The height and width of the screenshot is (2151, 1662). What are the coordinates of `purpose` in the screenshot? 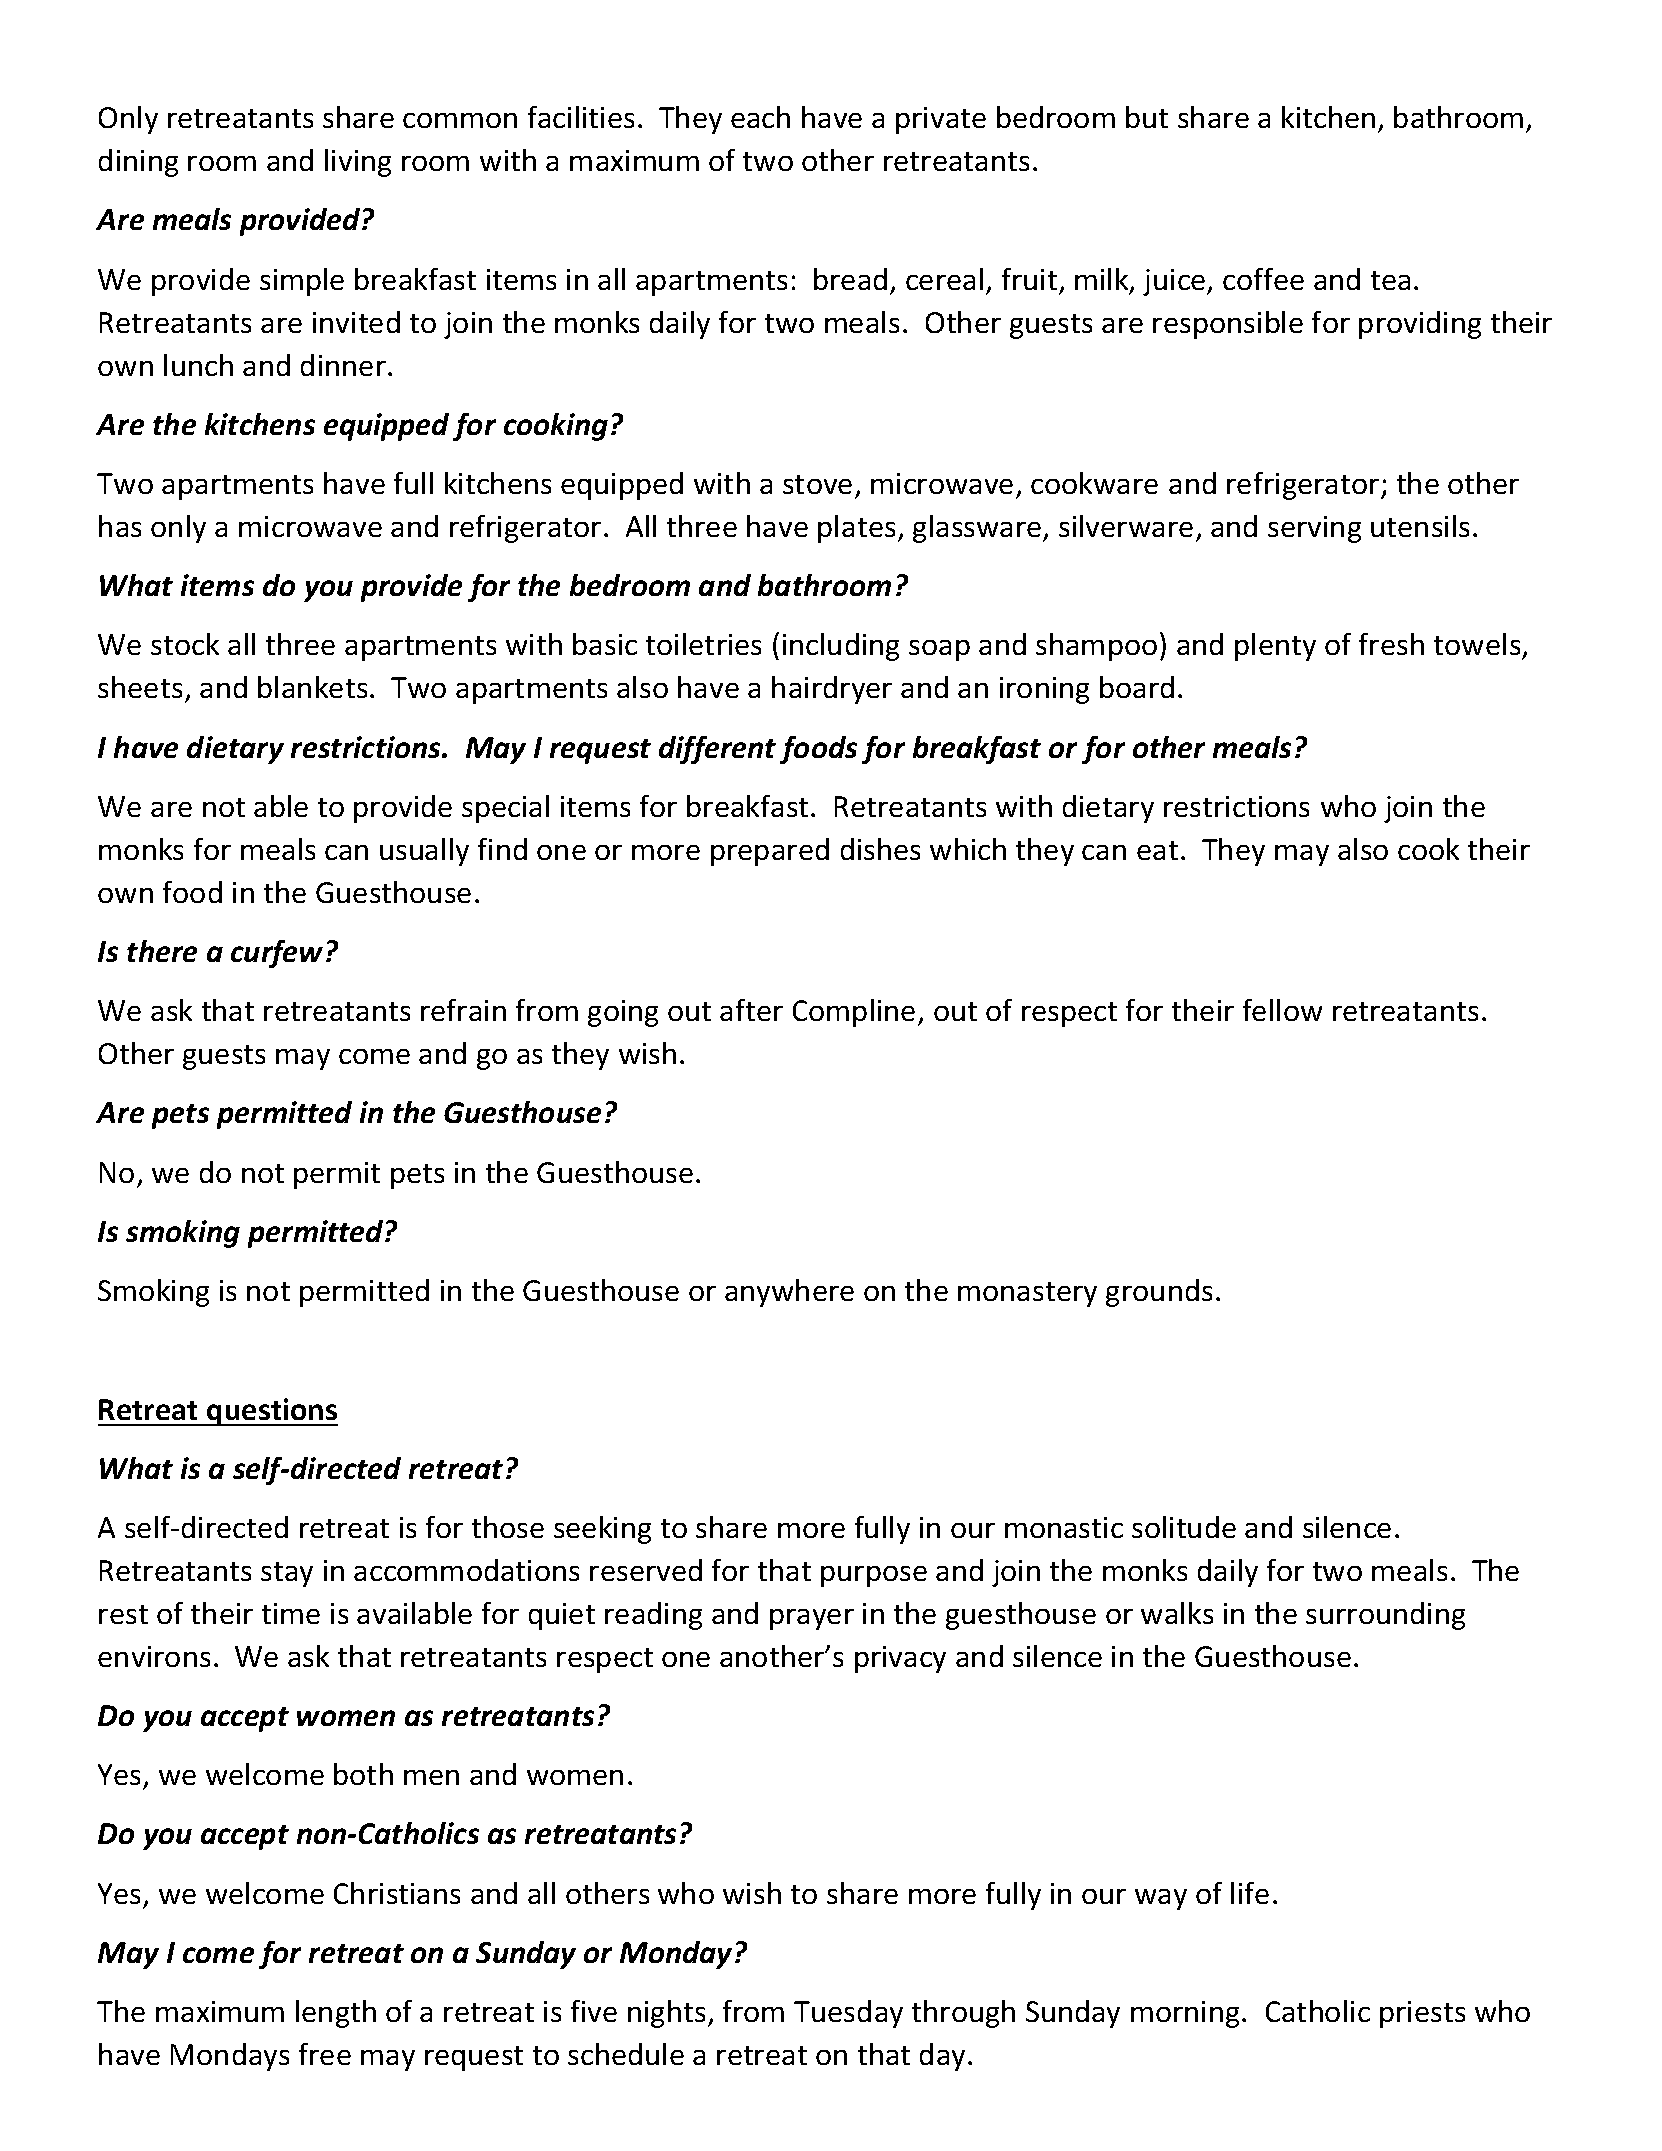 It's located at (874, 1576).
